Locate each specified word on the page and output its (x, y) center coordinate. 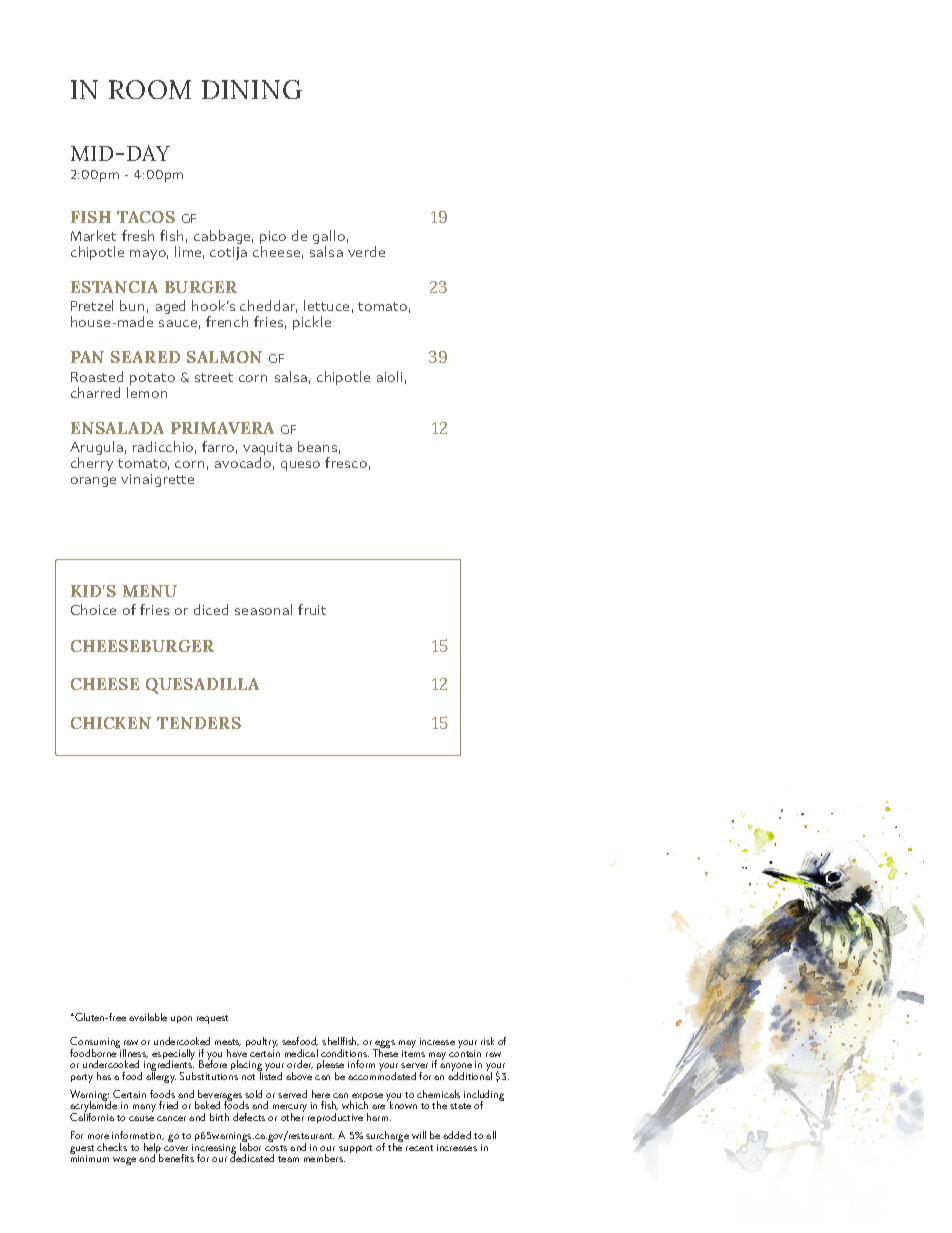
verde (366, 251)
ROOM (150, 89)
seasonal (263, 609)
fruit (312, 609)
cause (141, 1118)
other (292, 1116)
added (457, 1135)
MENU (150, 591)
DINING (252, 89)
